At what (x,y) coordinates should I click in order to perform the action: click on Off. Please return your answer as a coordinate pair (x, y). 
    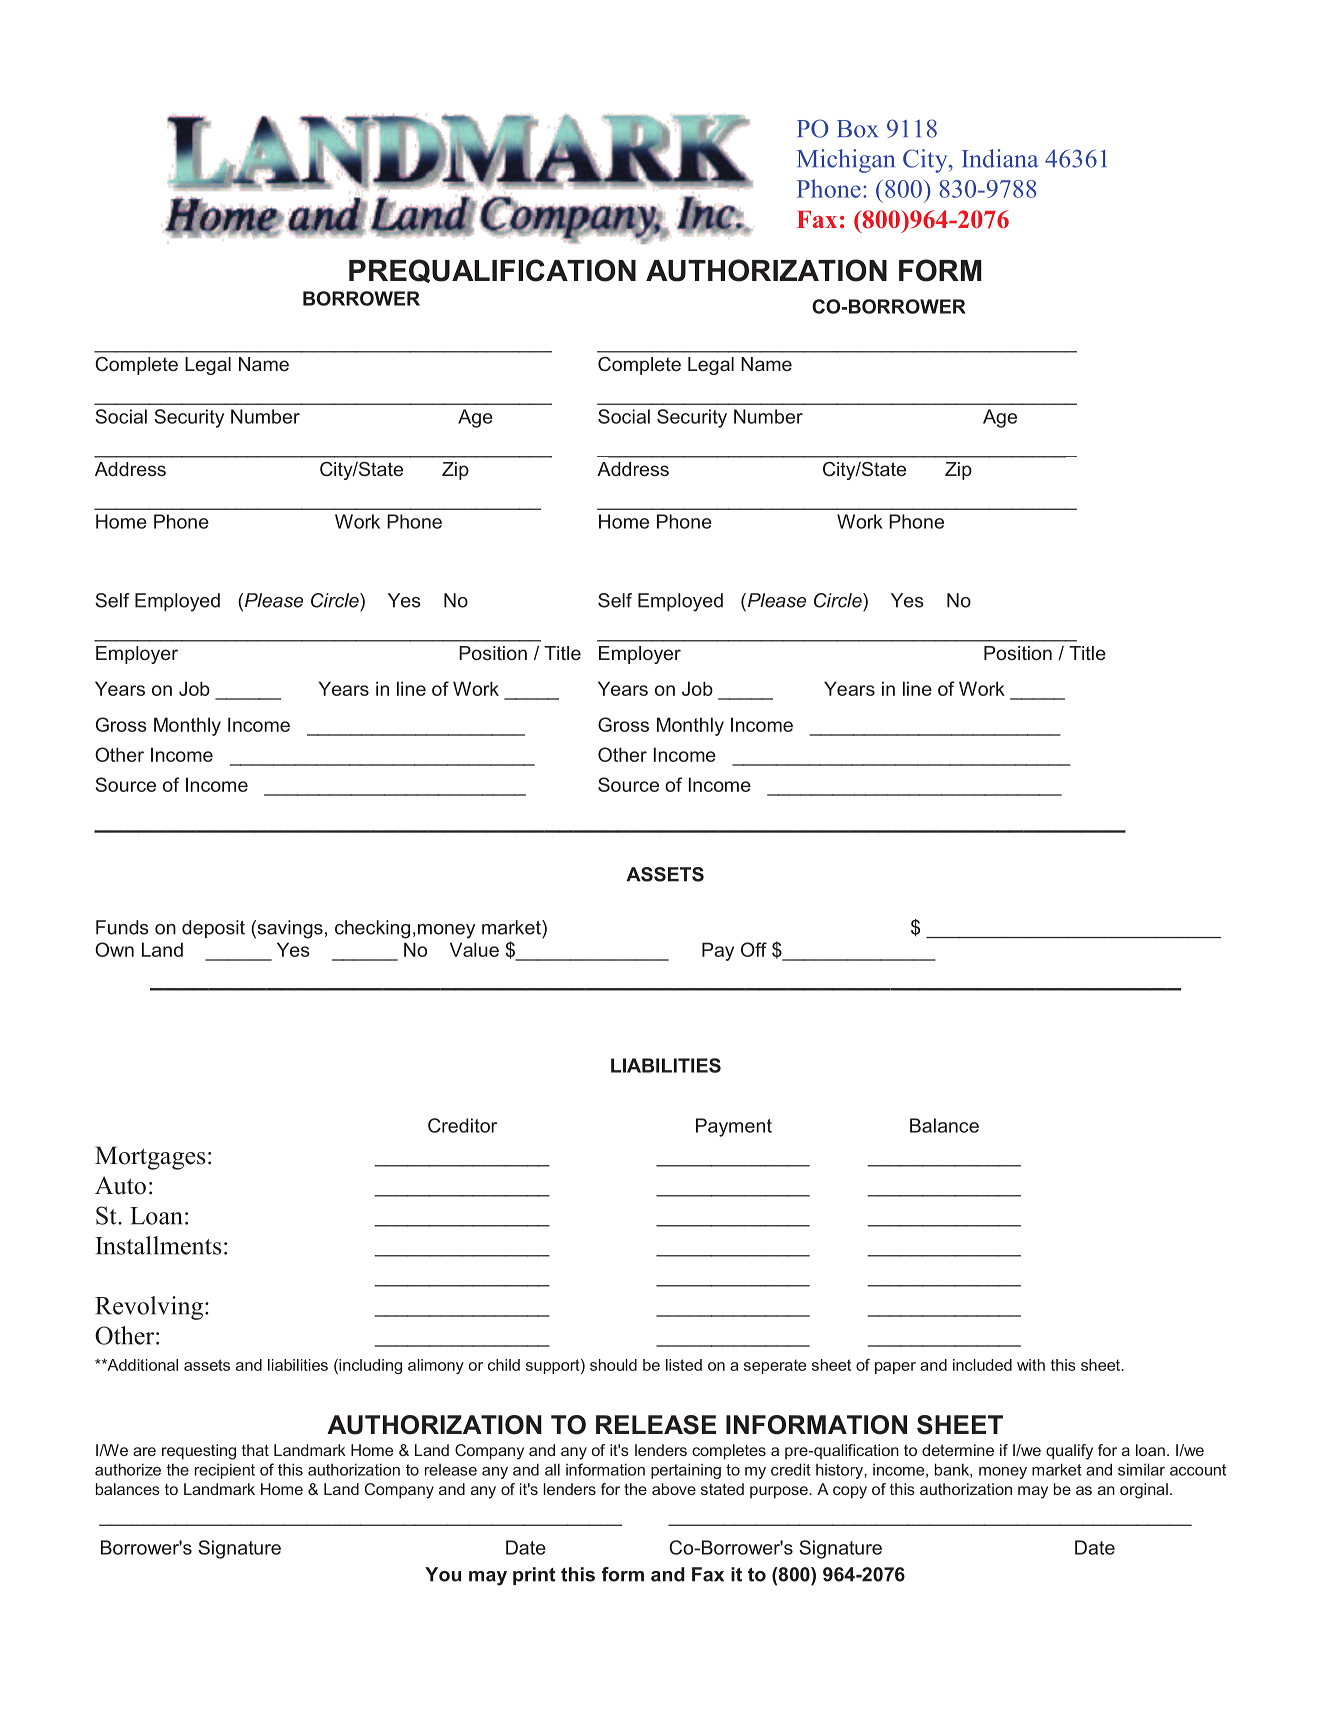
    Looking at the image, I should click on (754, 949).
